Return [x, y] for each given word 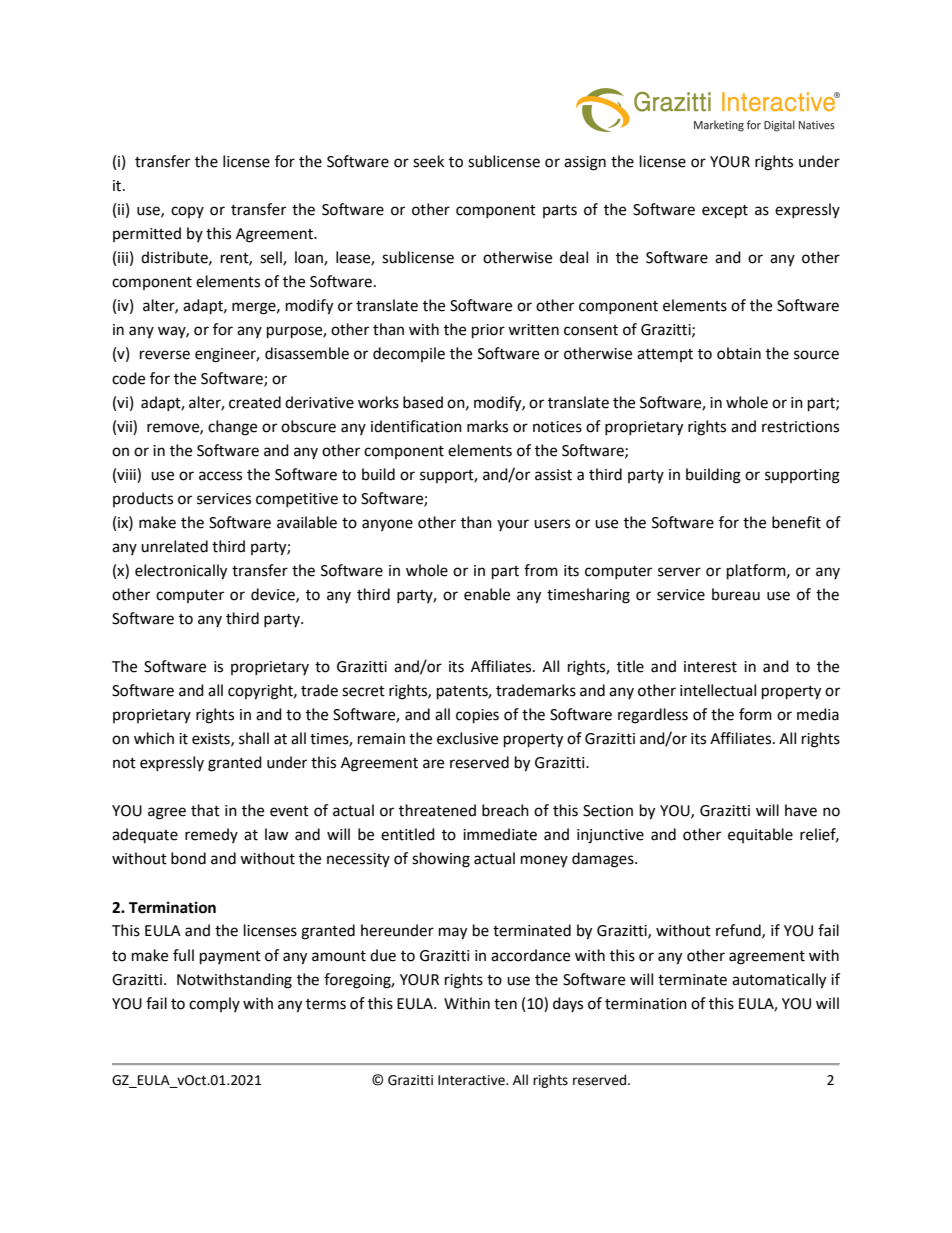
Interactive [472, 1080]
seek [428, 161]
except [725, 212]
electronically [181, 572]
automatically [779, 981]
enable [487, 594]
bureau [736, 594]
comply [214, 1004]
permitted [147, 234]
